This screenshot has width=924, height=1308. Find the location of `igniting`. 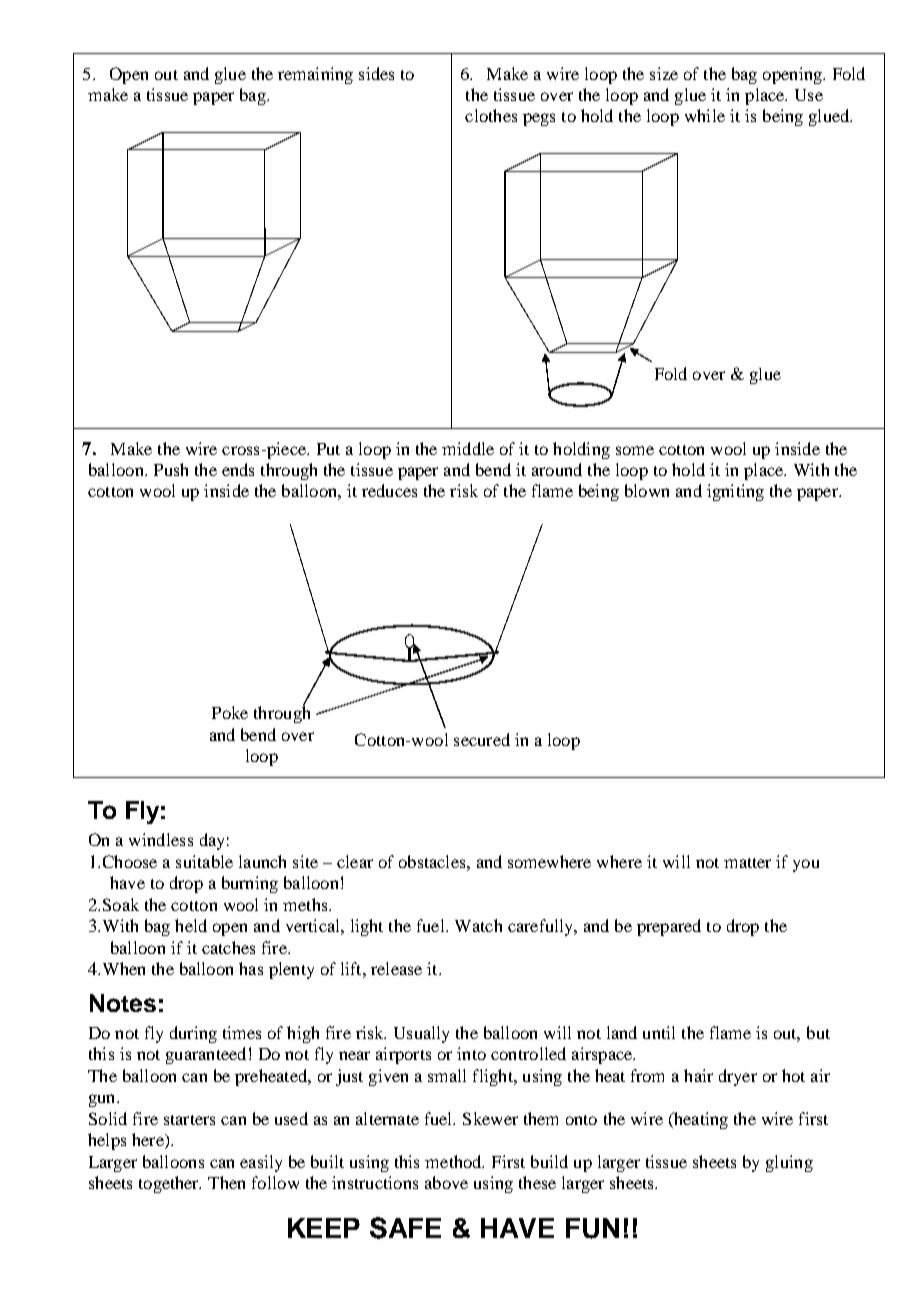

igniting is located at coordinates (735, 492).
